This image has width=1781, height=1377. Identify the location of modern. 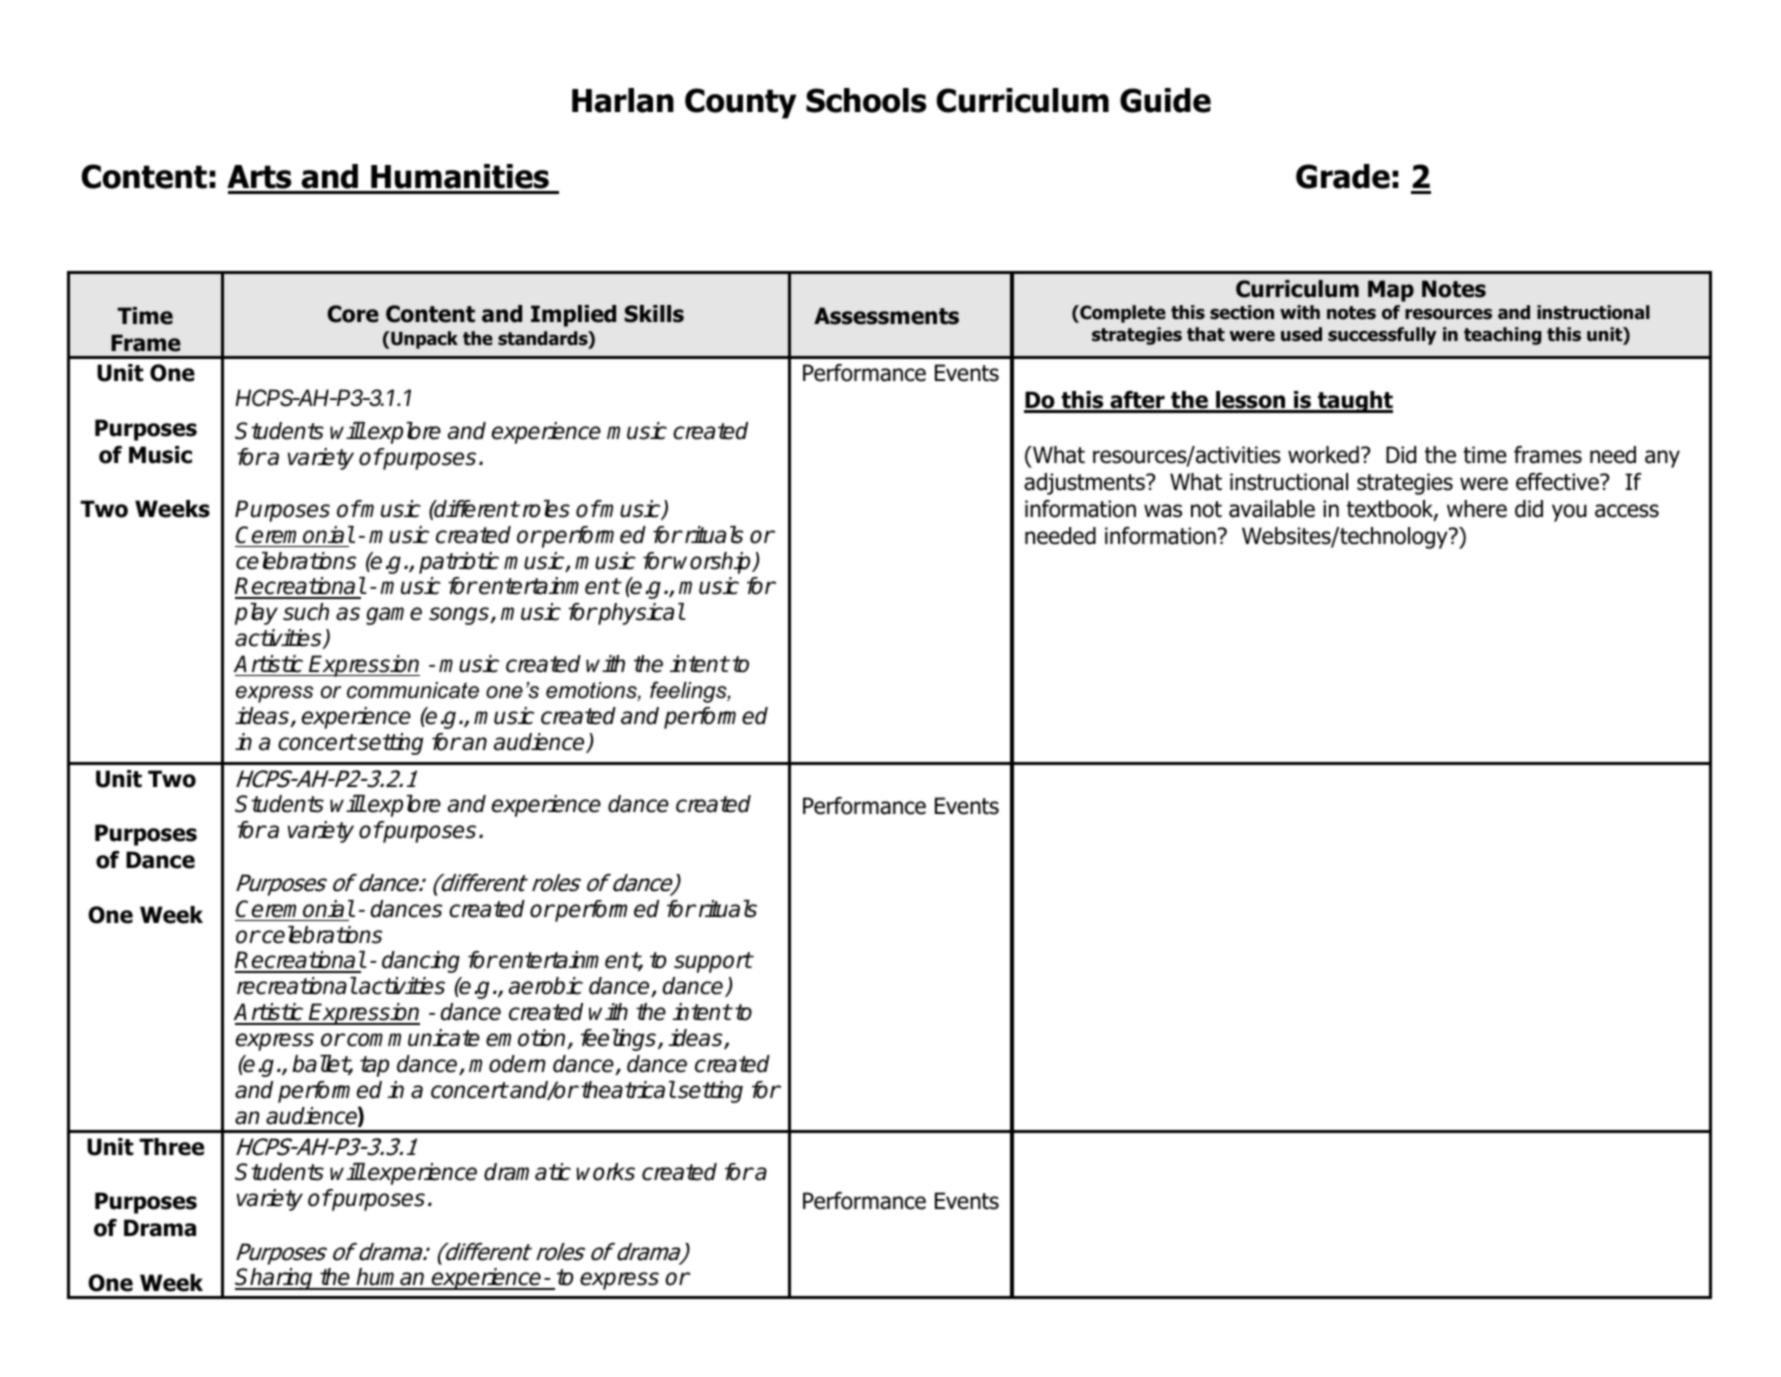
(507, 1064).
